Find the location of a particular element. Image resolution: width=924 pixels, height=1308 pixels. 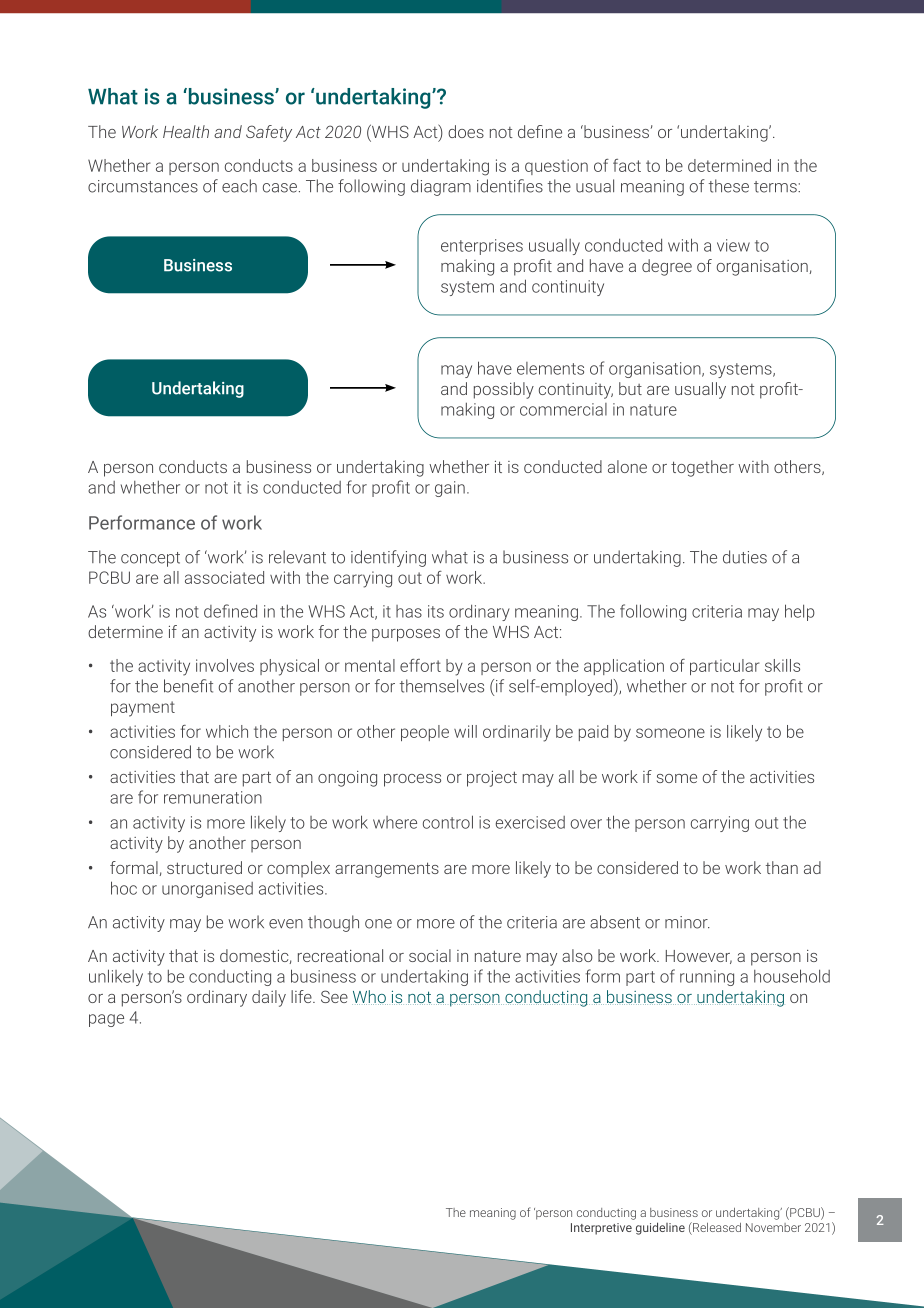

Interpretive is located at coordinates (601, 1229).
